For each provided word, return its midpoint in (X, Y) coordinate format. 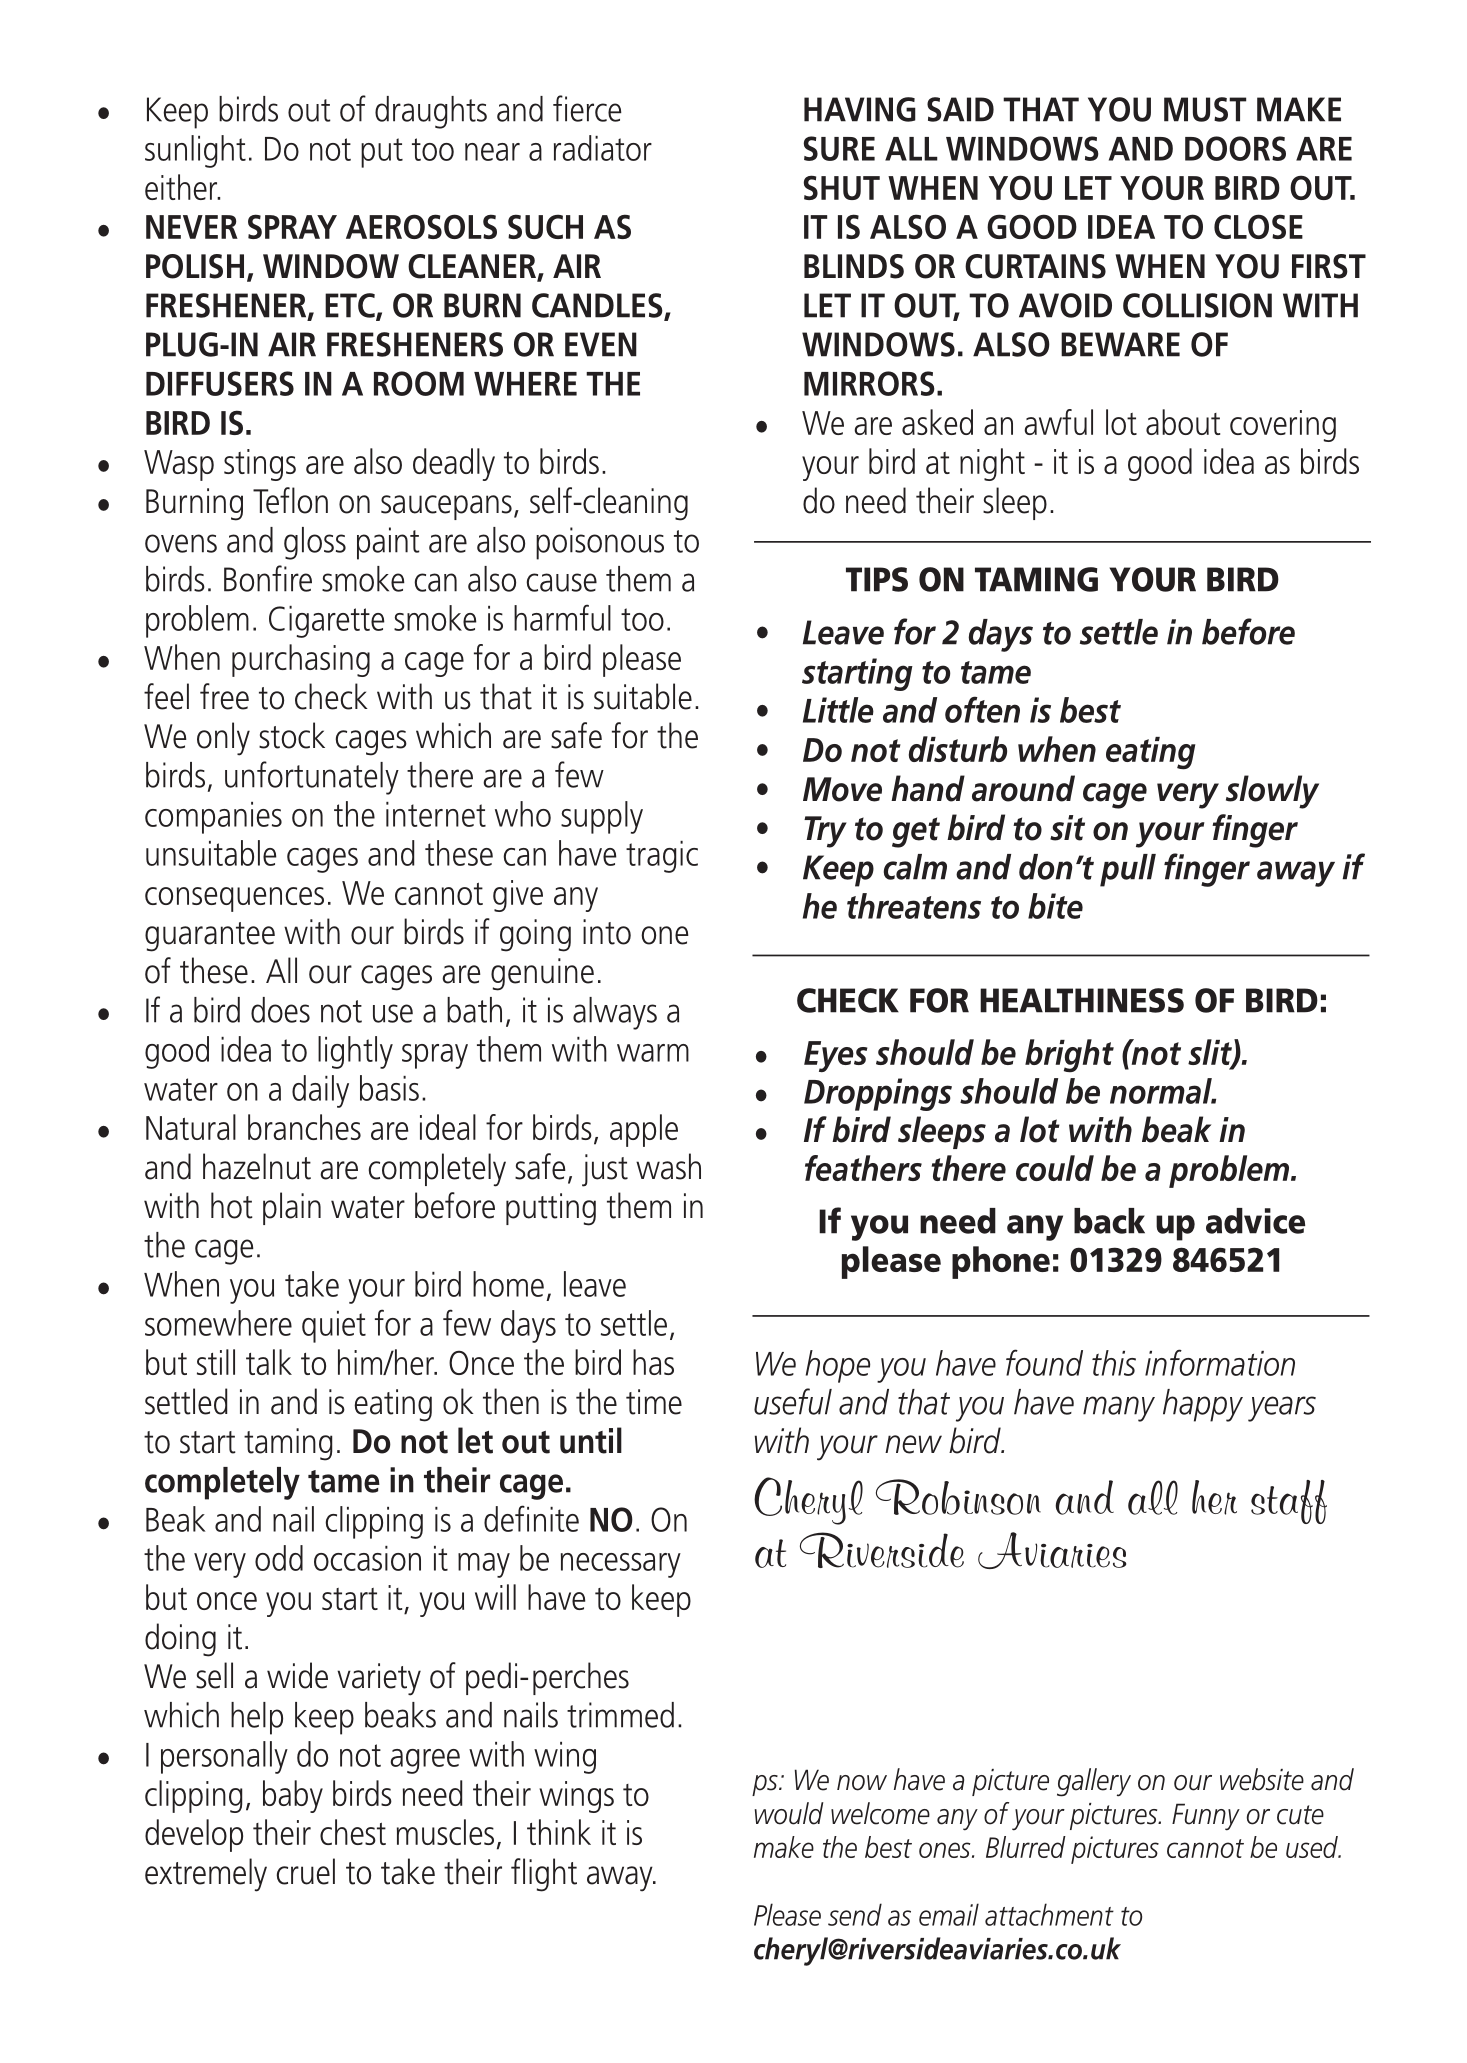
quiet (334, 1327)
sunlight (195, 151)
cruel (305, 1871)
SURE (839, 148)
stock (292, 735)
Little (838, 710)
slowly (1272, 792)
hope (838, 1366)
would (789, 1813)
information (1220, 1362)
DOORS (1235, 148)
